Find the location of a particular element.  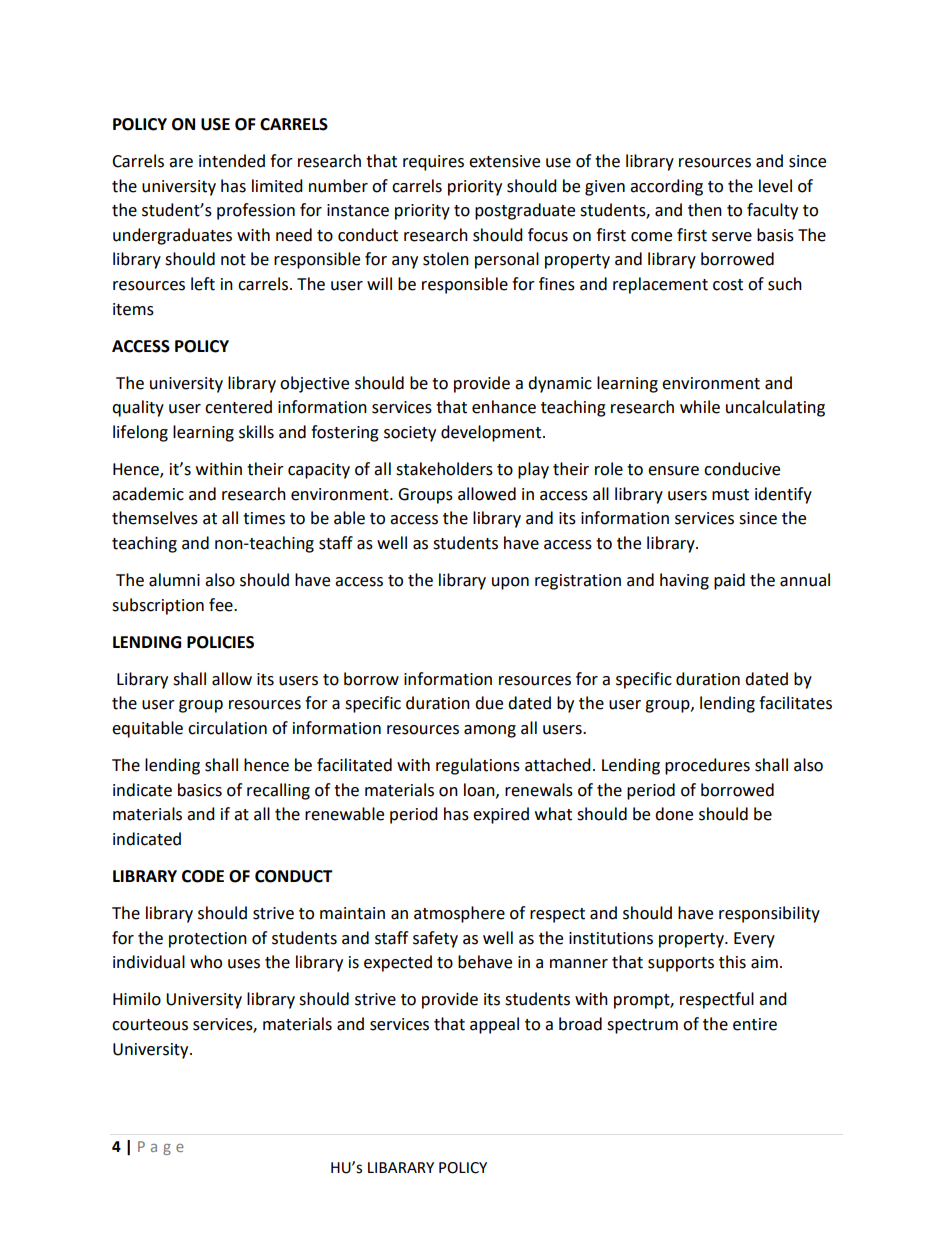

then is located at coordinates (705, 210).
